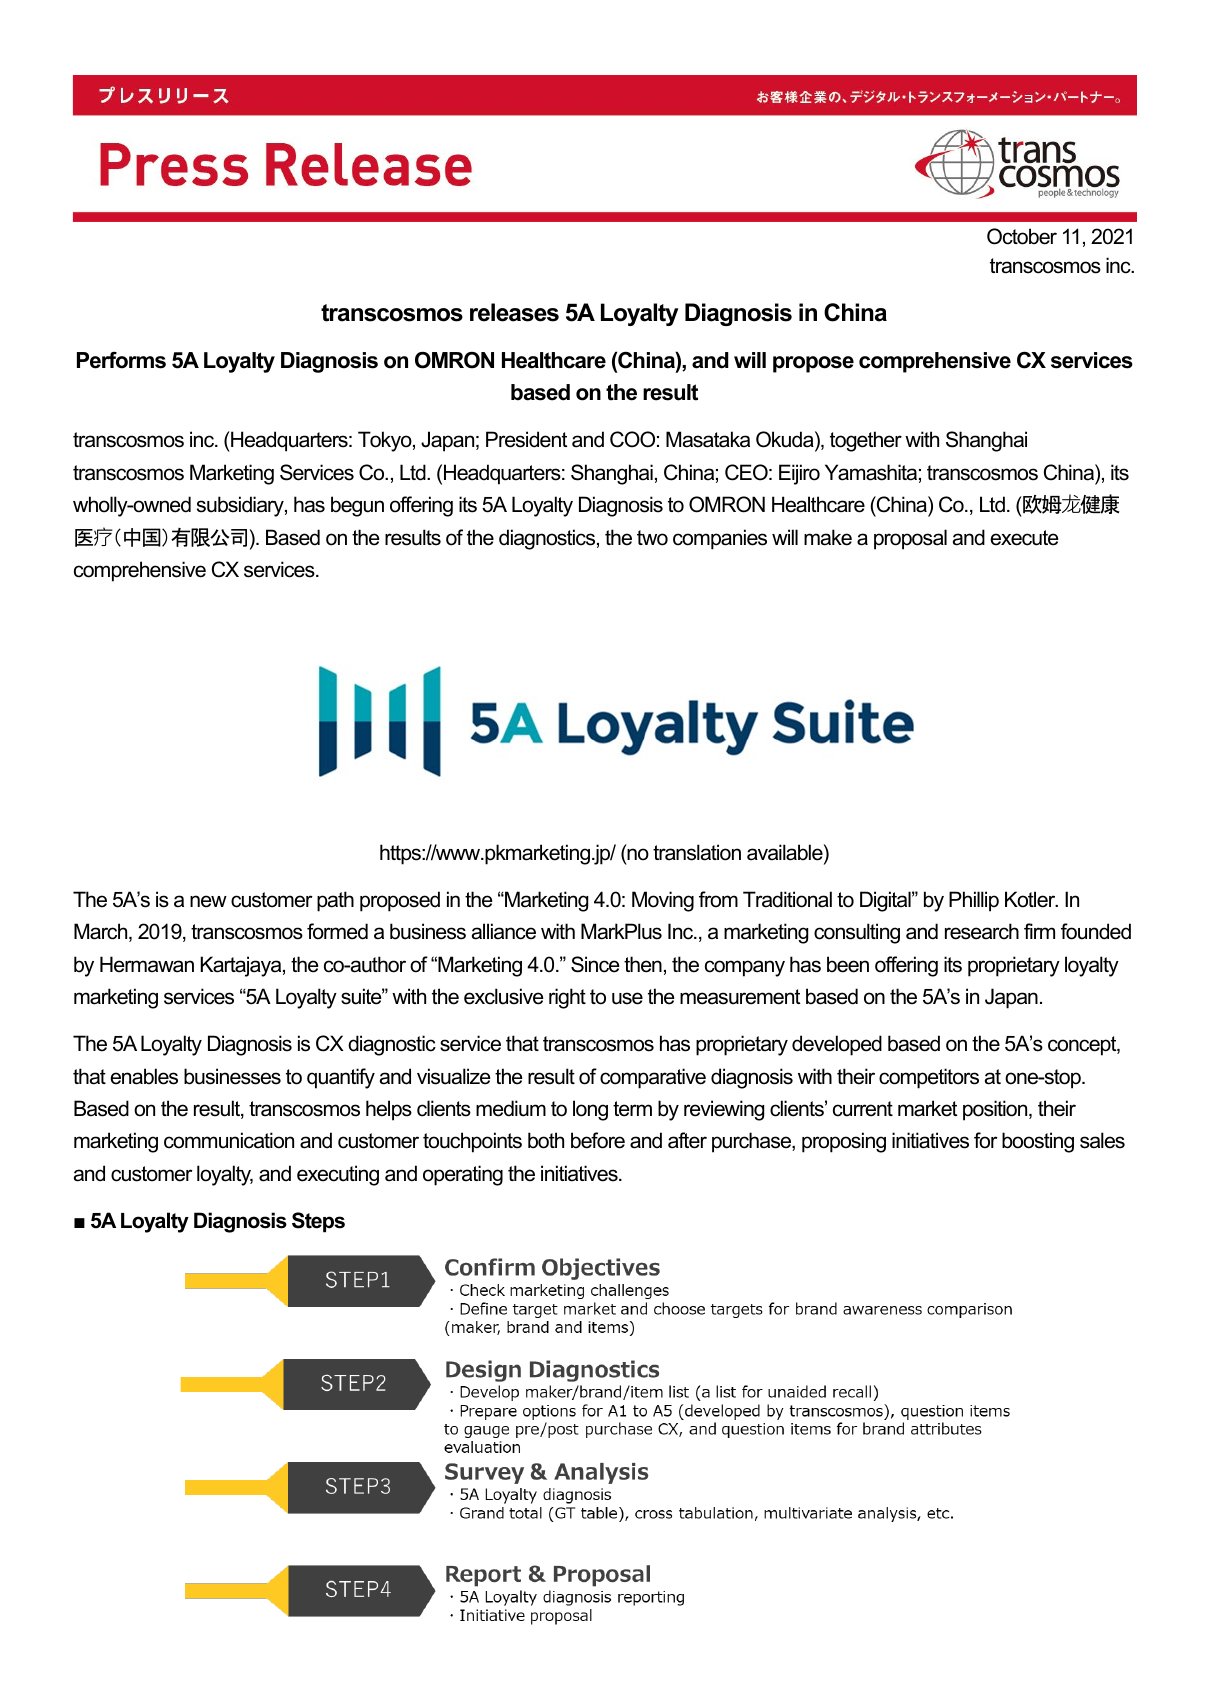 Image resolution: width=1208 pixels, height=1708 pixels. Describe the element at coordinates (208, 901) in the page. I see `new` at that location.
